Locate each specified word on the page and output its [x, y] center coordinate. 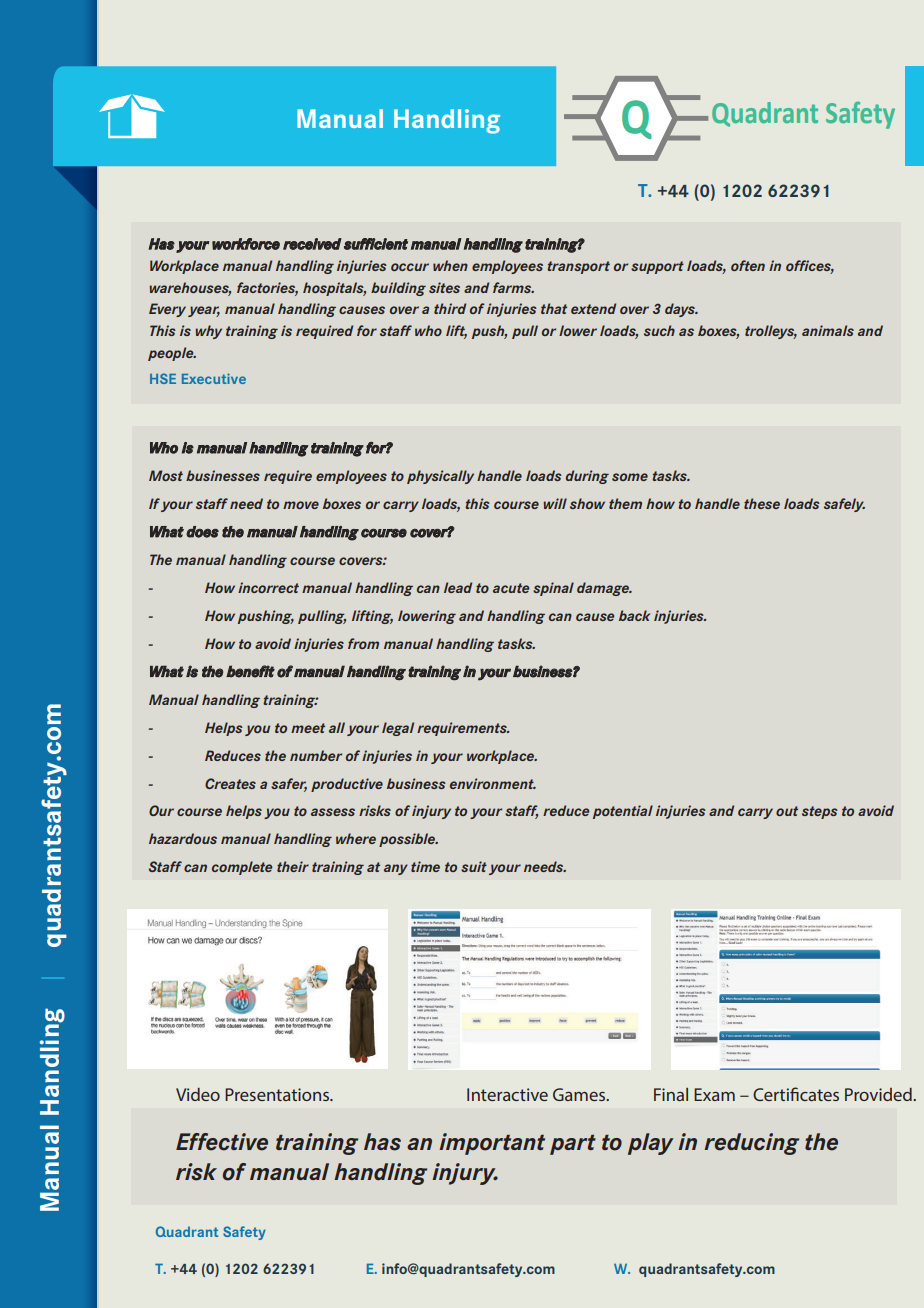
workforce [246, 244]
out [787, 811]
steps [820, 812]
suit [474, 866]
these [762, 503]
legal [398, 729]
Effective [222, 1142]
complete [242, 868]
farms [513, 287]
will [555, 503]
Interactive [507, 1094]
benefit [250, 671]
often [748, 265]
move [301, 505]
